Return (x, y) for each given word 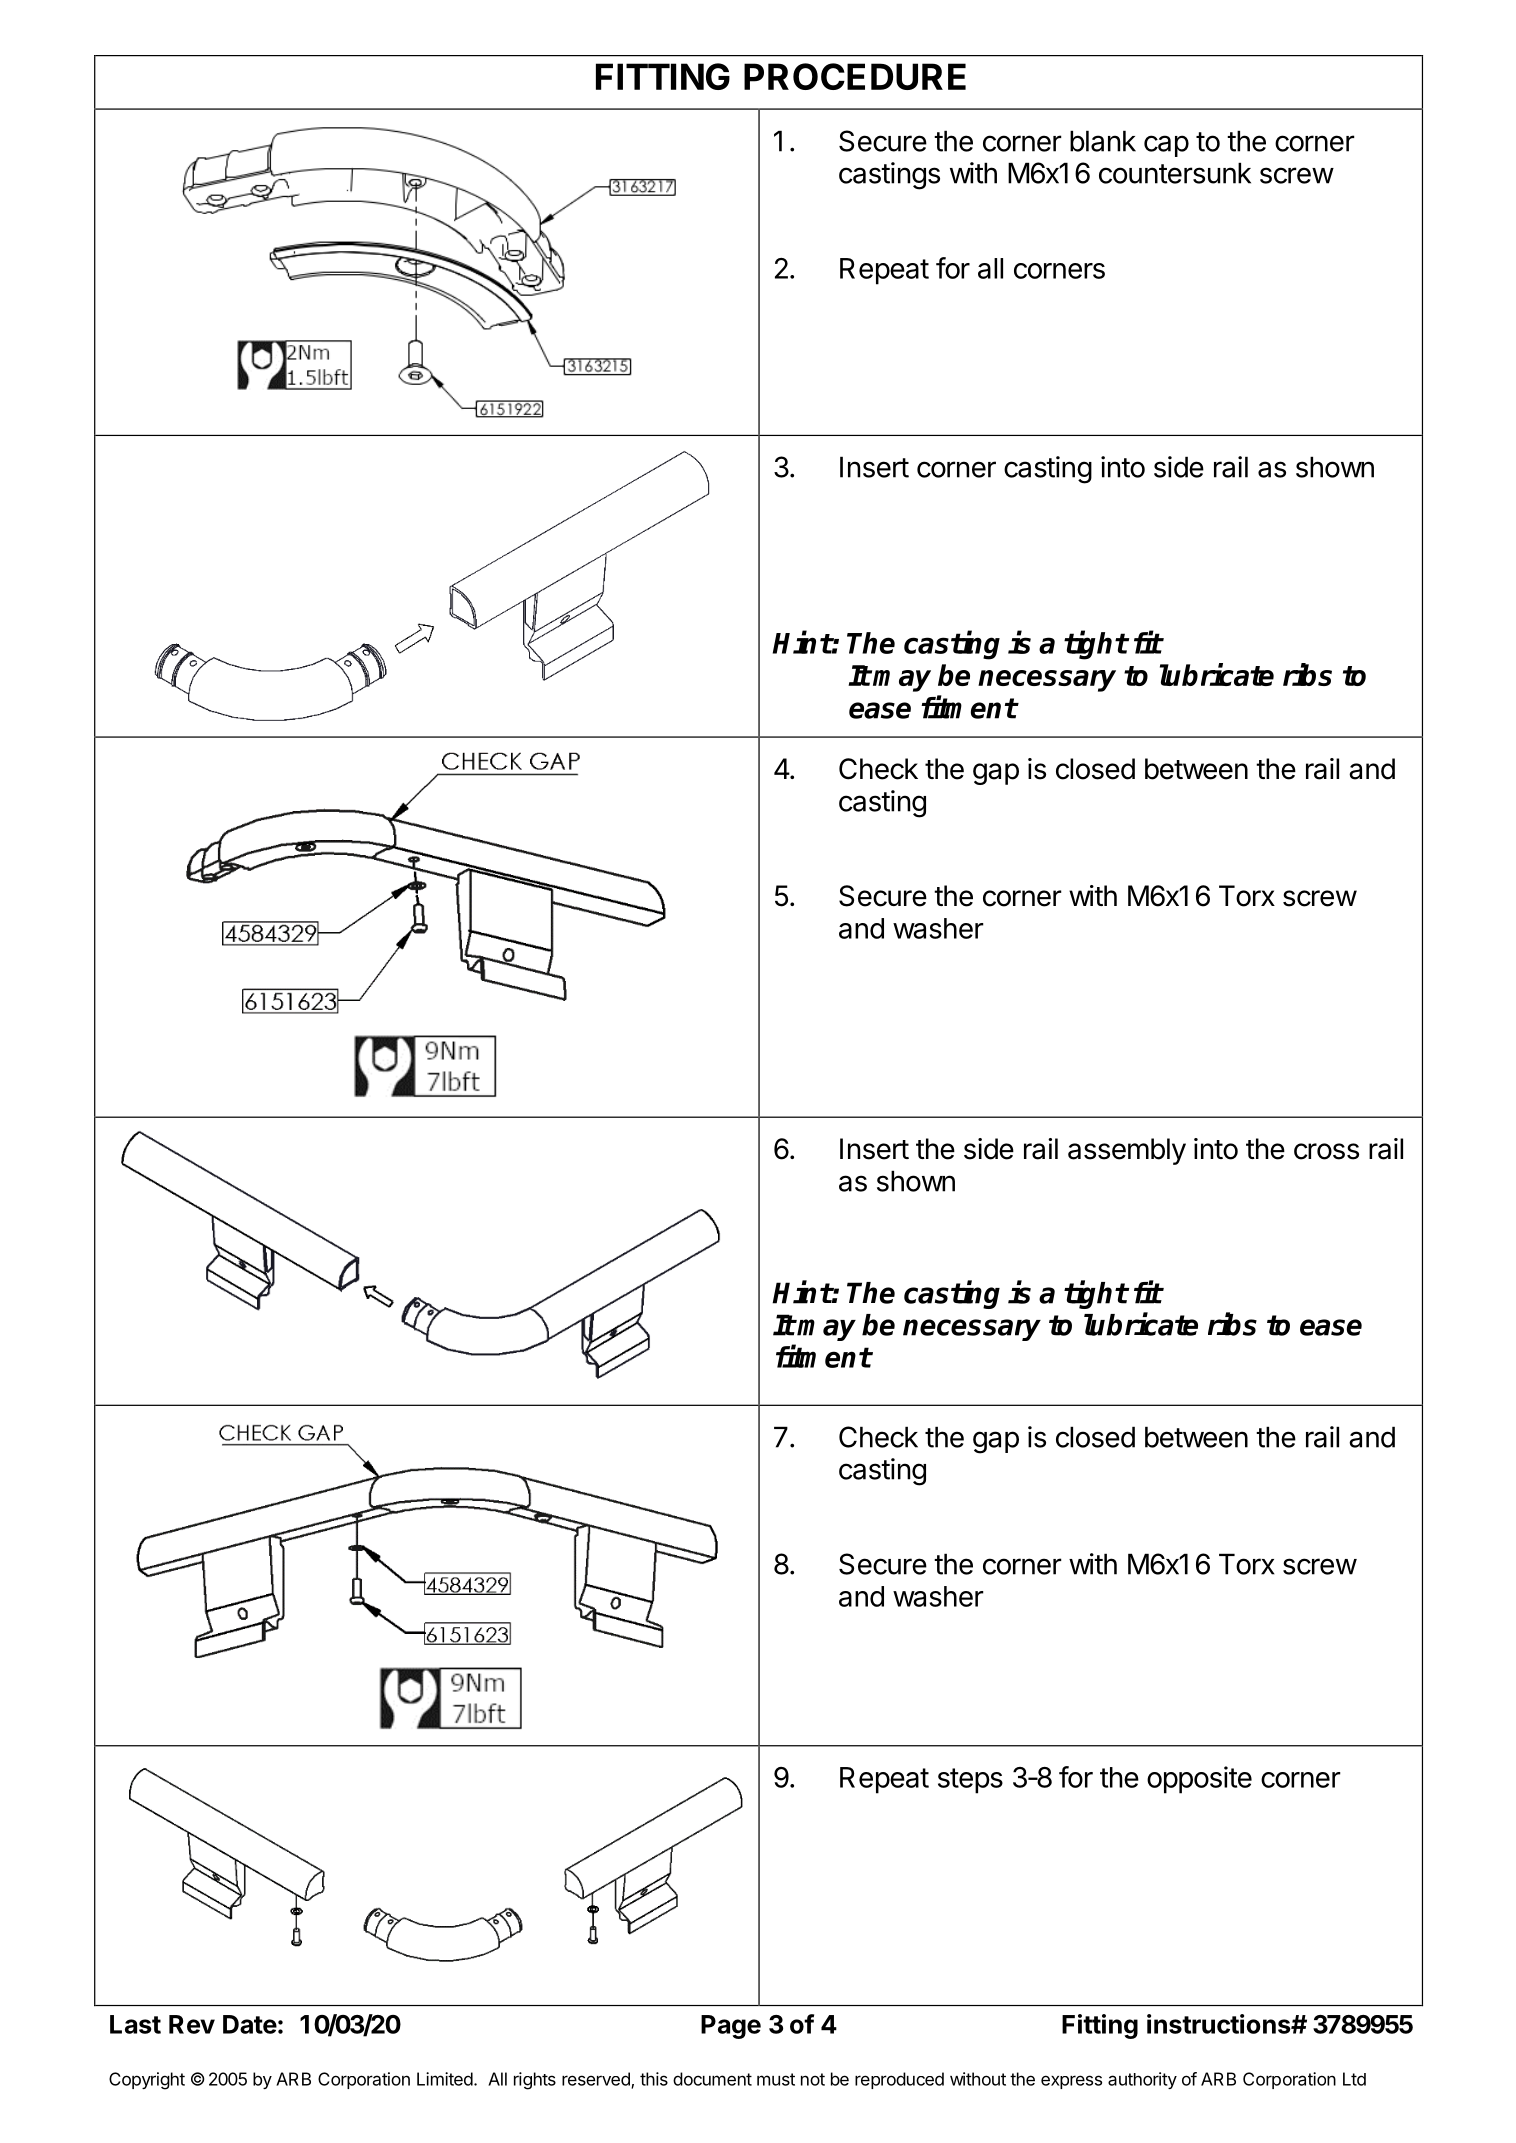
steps (970, 1781)
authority (1142, 2080)
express (1071, 2082)
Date (250, 2024)
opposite (1199, 1780)
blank (1103, 141)
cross (1326, 1151)
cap (1166, 146)
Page (731, 2027)
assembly (1127, 1151)
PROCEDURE (855, 76)
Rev (192, 2024)
